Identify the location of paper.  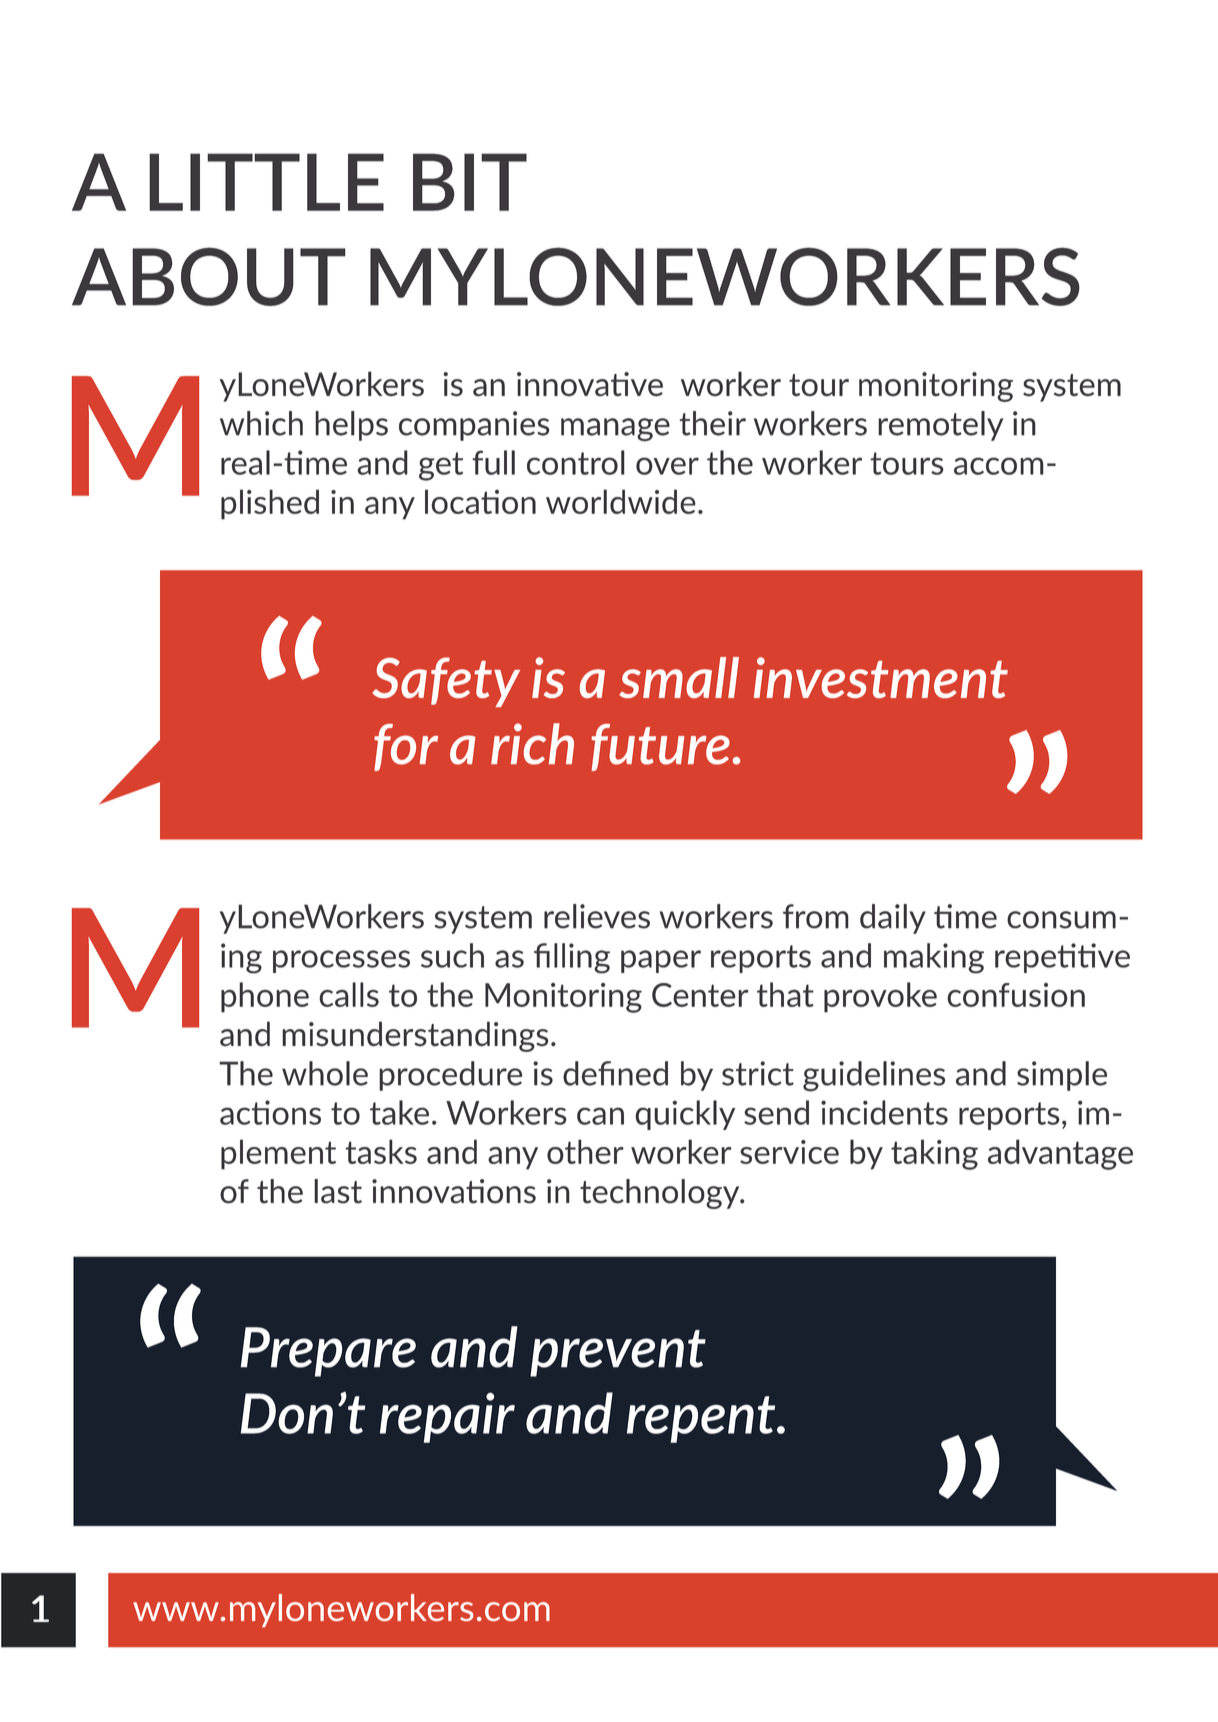
(661, 961).
